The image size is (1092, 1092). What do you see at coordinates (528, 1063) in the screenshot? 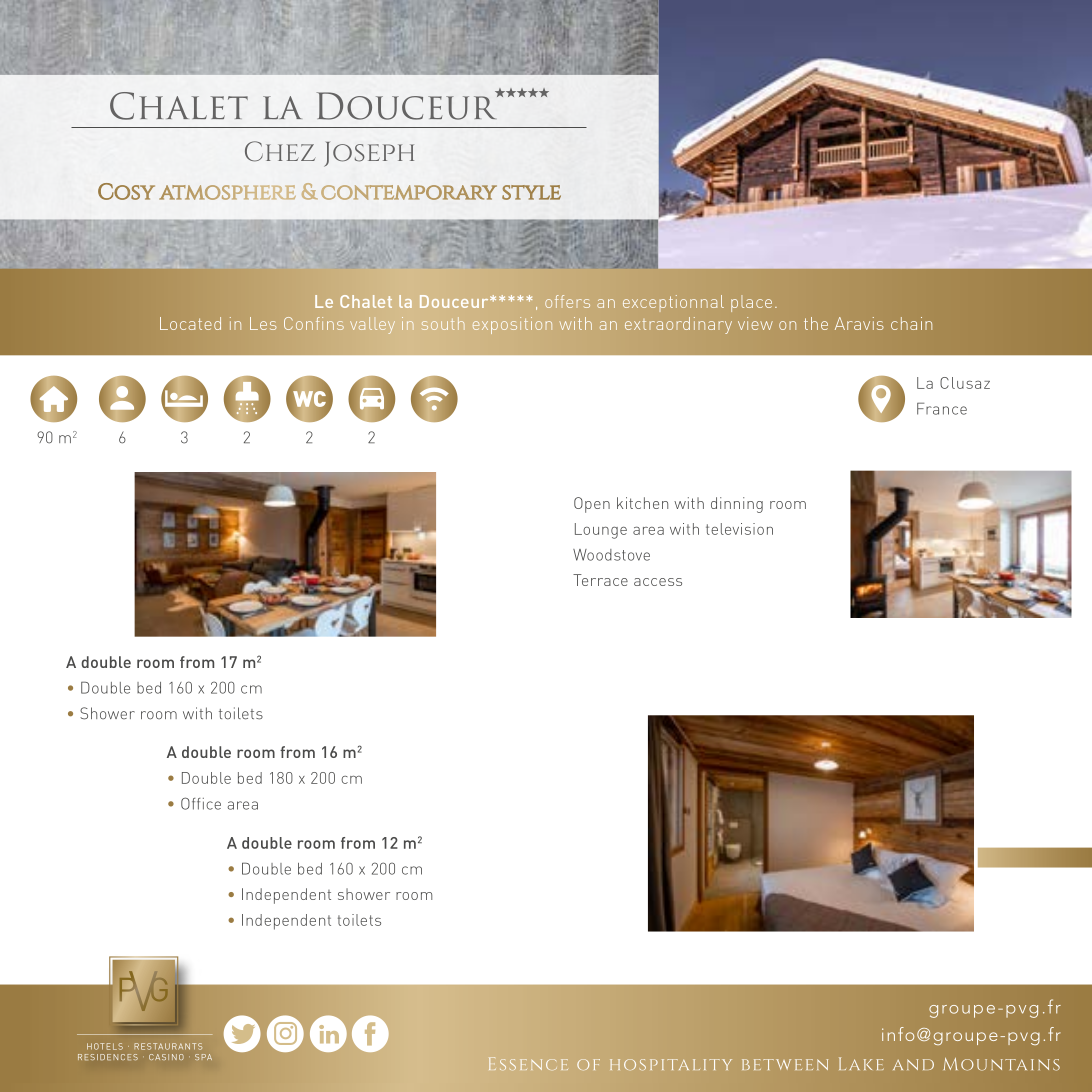
I see `Essence` at bounding box center [528, 1063].
